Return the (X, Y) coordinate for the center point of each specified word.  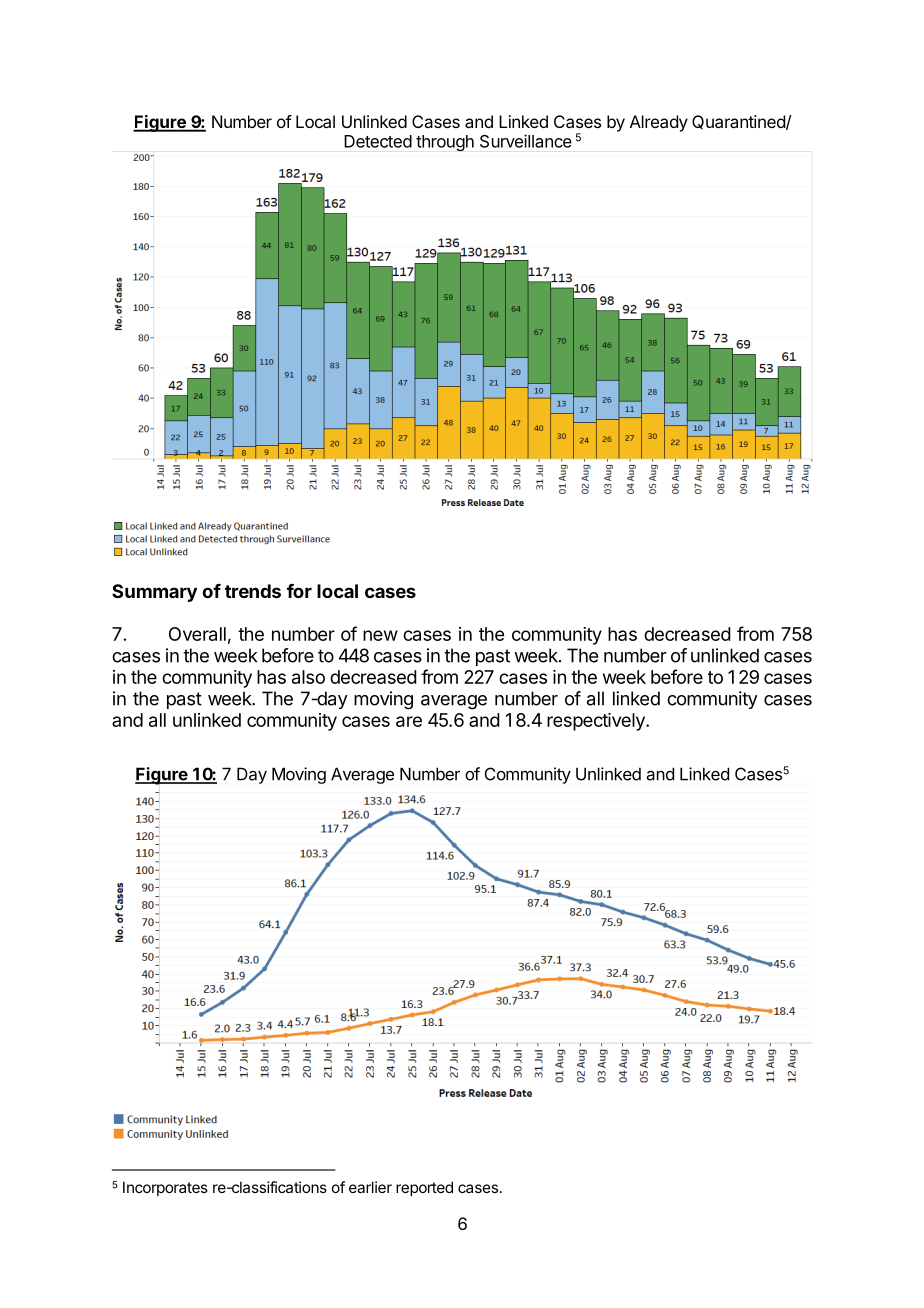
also (308, 677)
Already (659, 123)
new (380, 635)
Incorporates (165, 1188)
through (445, 143)
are (409, 721)
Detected (378, 141)
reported (424, 1188)
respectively (597, 722)
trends (253, 591)
